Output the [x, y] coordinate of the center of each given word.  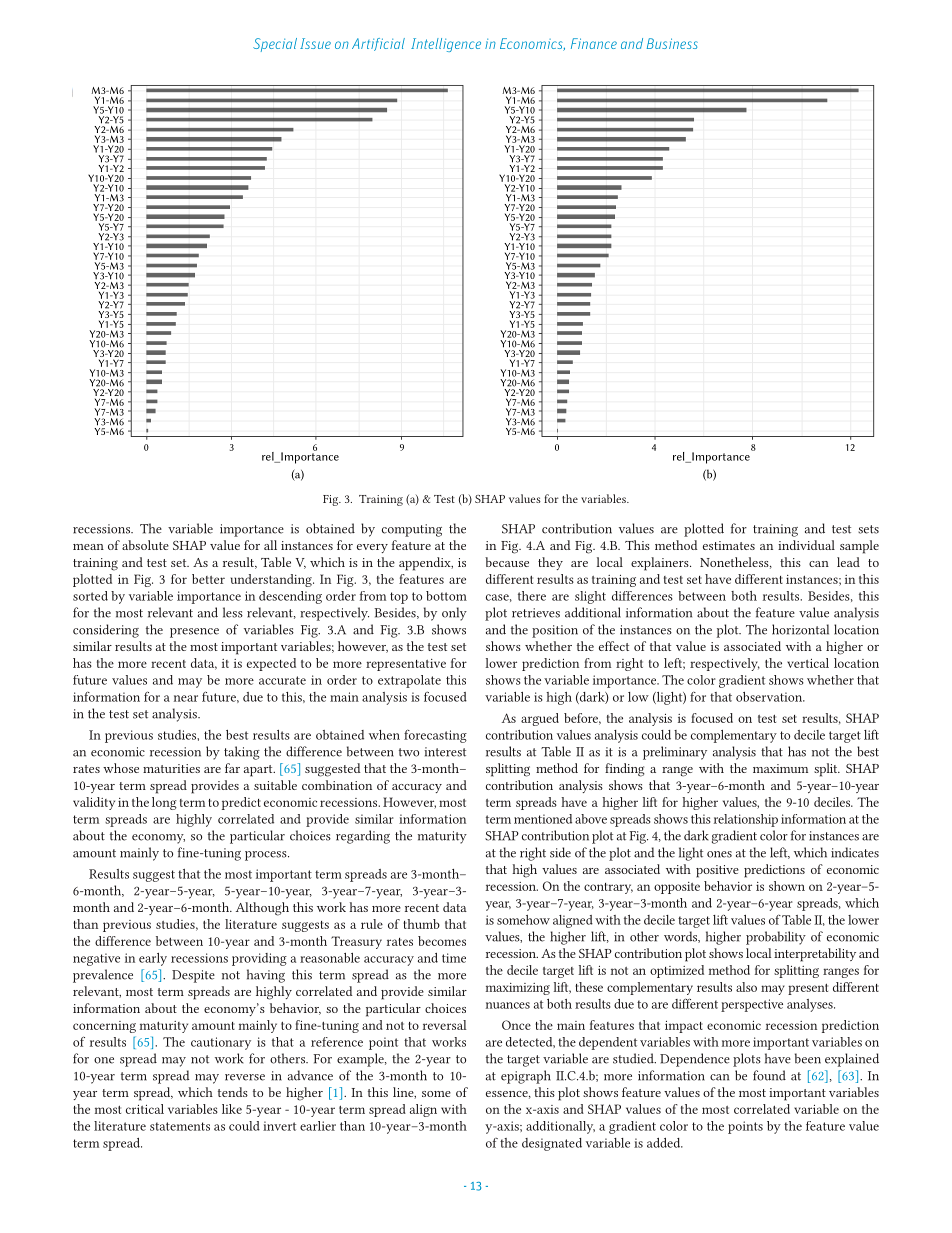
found [769, 1075]
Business [672, 43]
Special [275, 45]
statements [180, 1126]
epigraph [526, 1077]
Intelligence [446, 45]
